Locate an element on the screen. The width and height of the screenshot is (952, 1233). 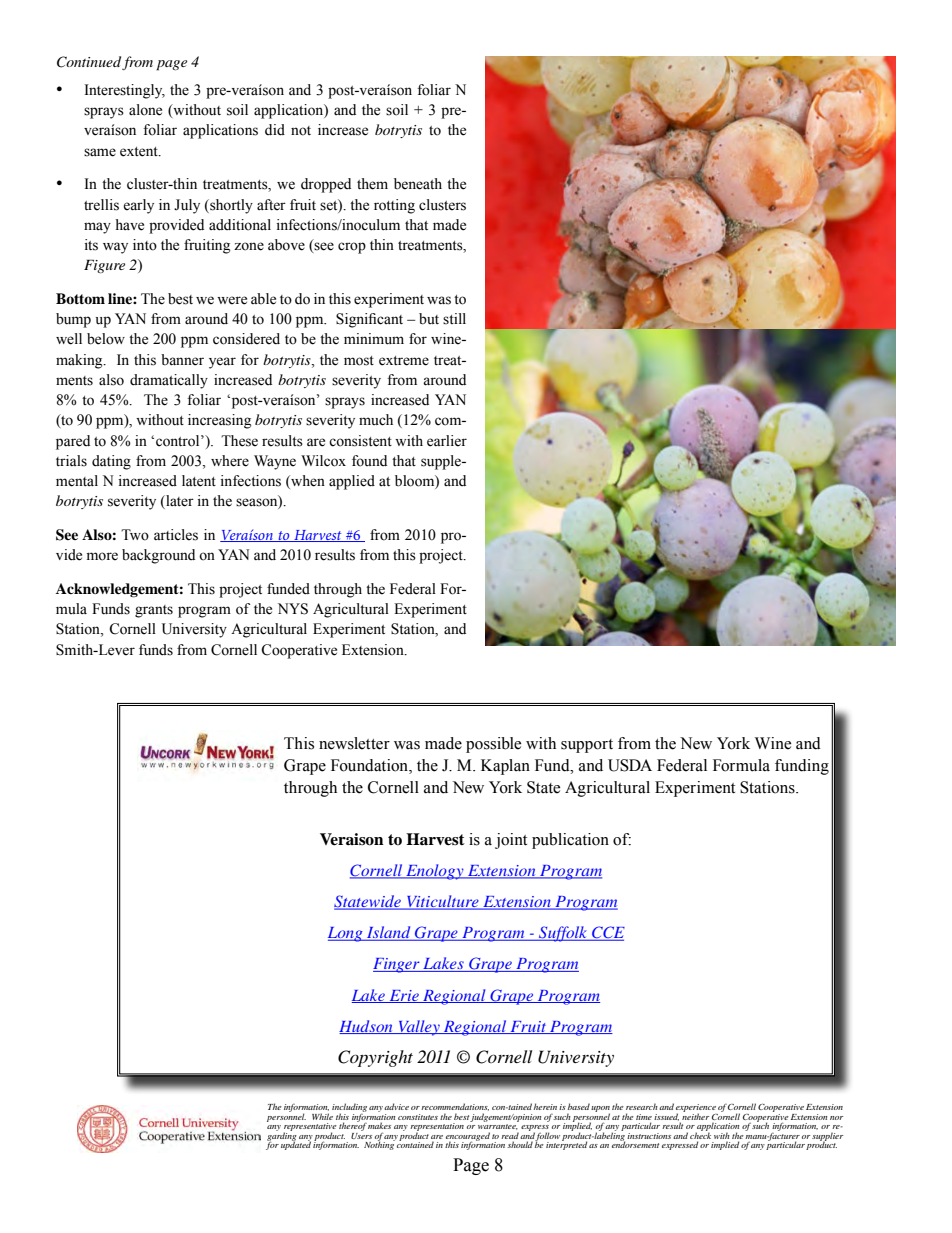
beneath is located at coordinates (418, 184).
